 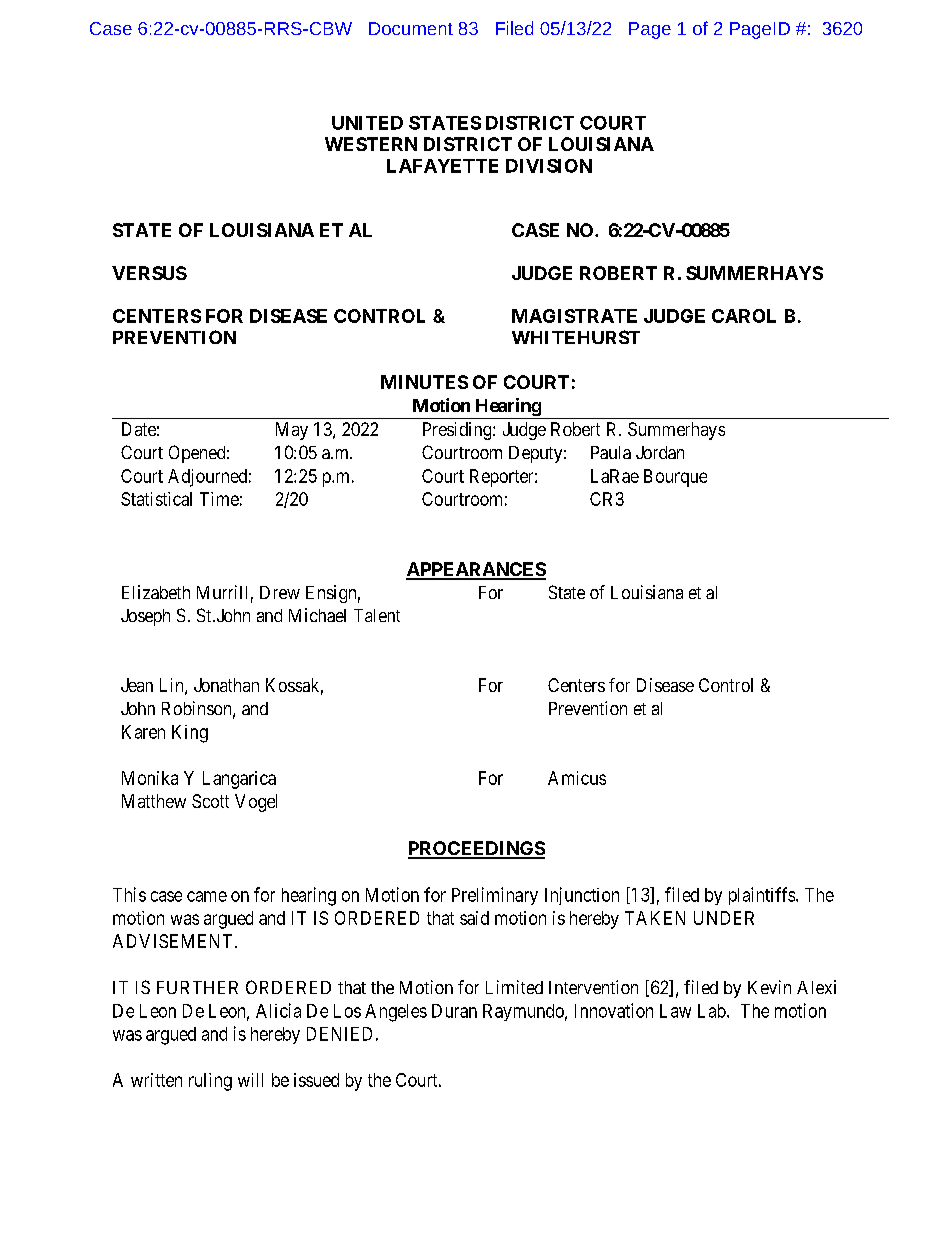 What do you see at coordinates (549, 166) in the image?
I see `DIVISION` at bounding box center [549, 166].
